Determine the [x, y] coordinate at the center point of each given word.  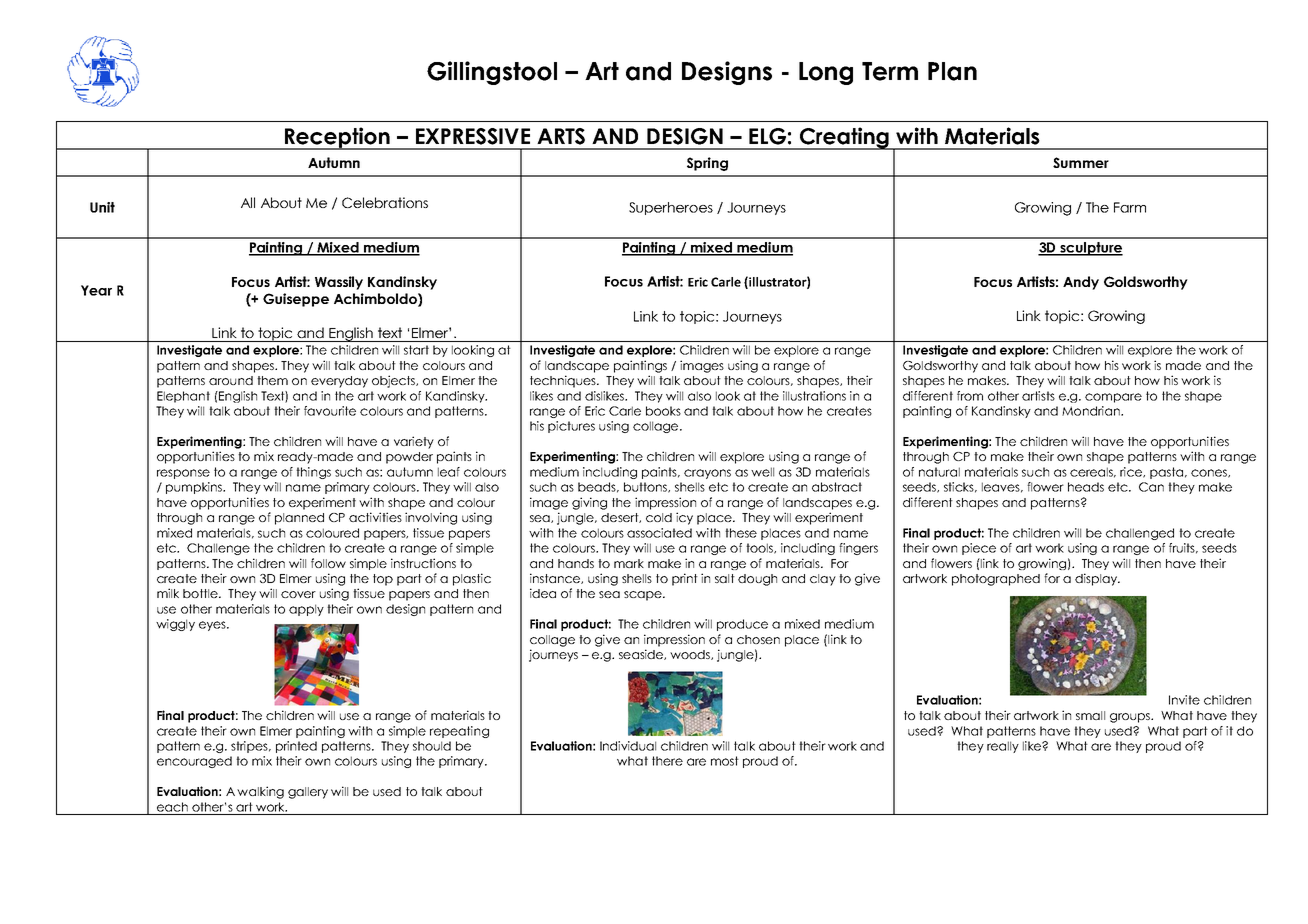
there [667, 761]
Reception [337, 138]
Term [890, 71]
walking [260, 792]
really [1003, 747]
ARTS [561, 136]
